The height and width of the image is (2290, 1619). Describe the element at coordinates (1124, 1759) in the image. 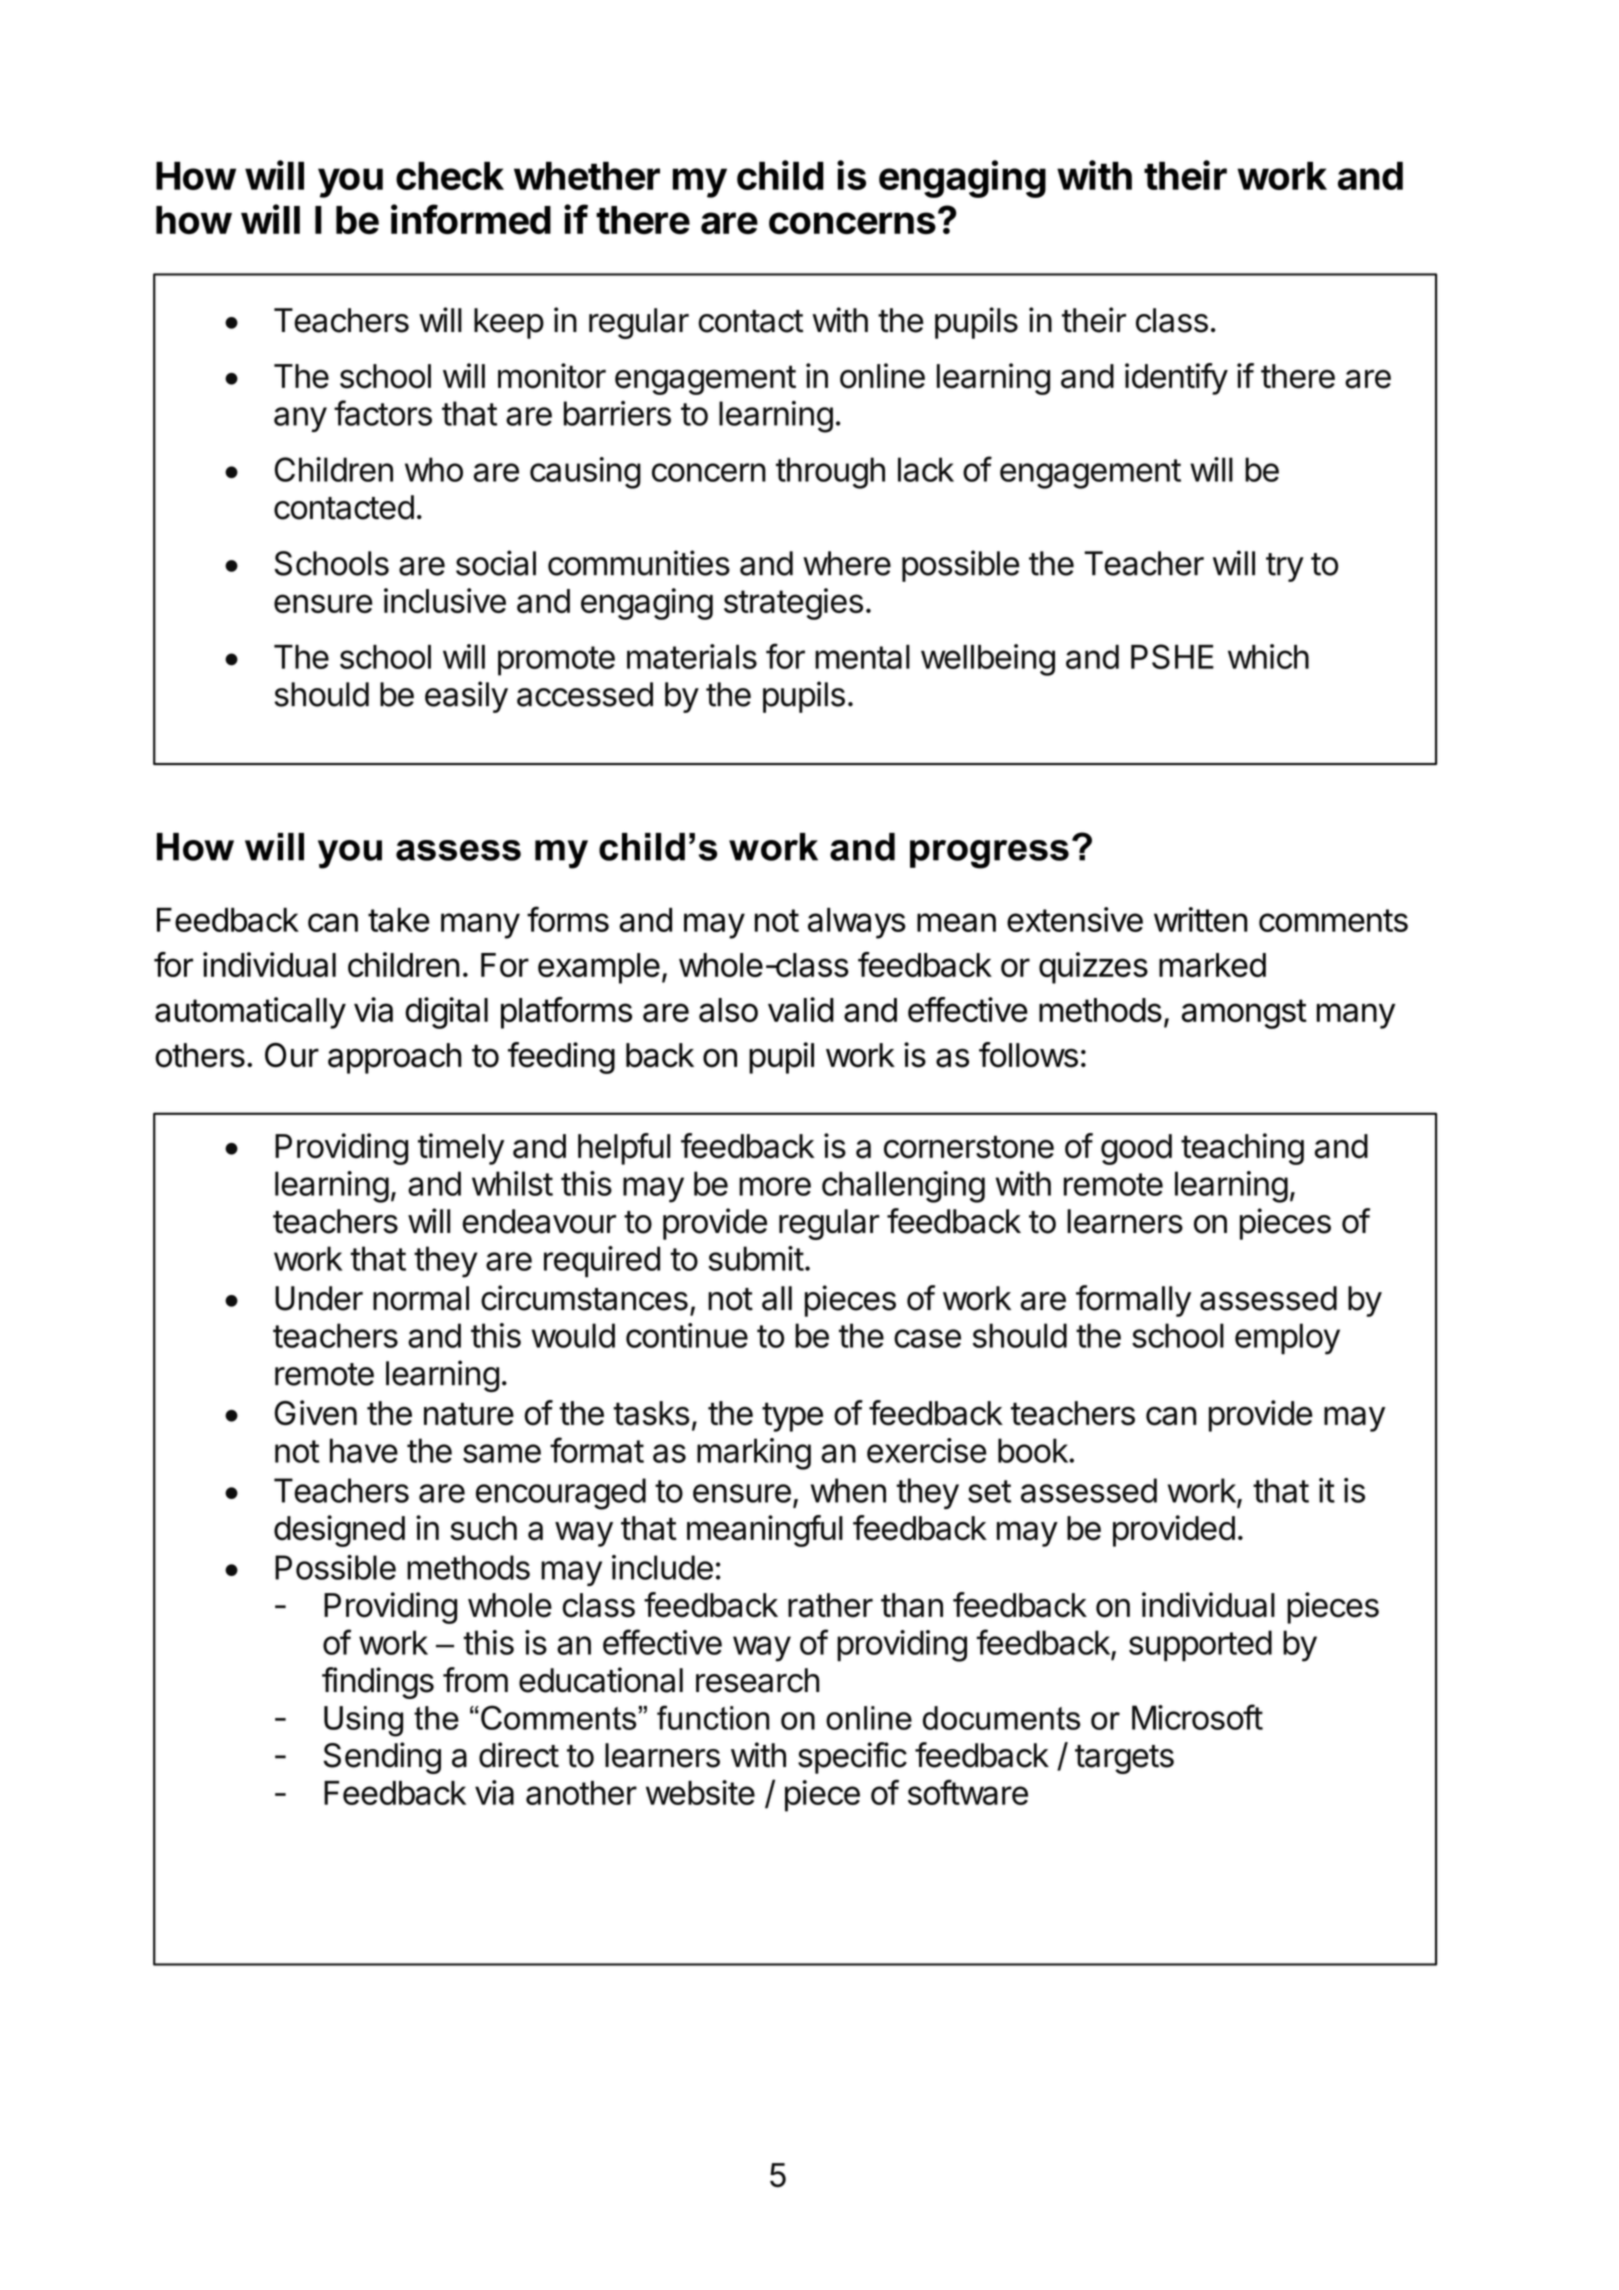

I see `targets` at that location.
